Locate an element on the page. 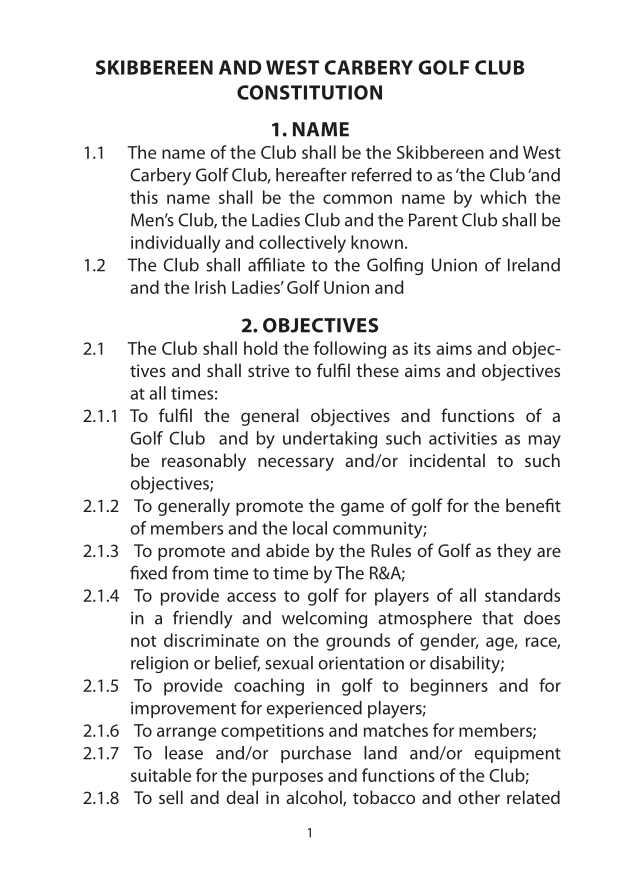  Irish is located at coordinates (210, 287).
